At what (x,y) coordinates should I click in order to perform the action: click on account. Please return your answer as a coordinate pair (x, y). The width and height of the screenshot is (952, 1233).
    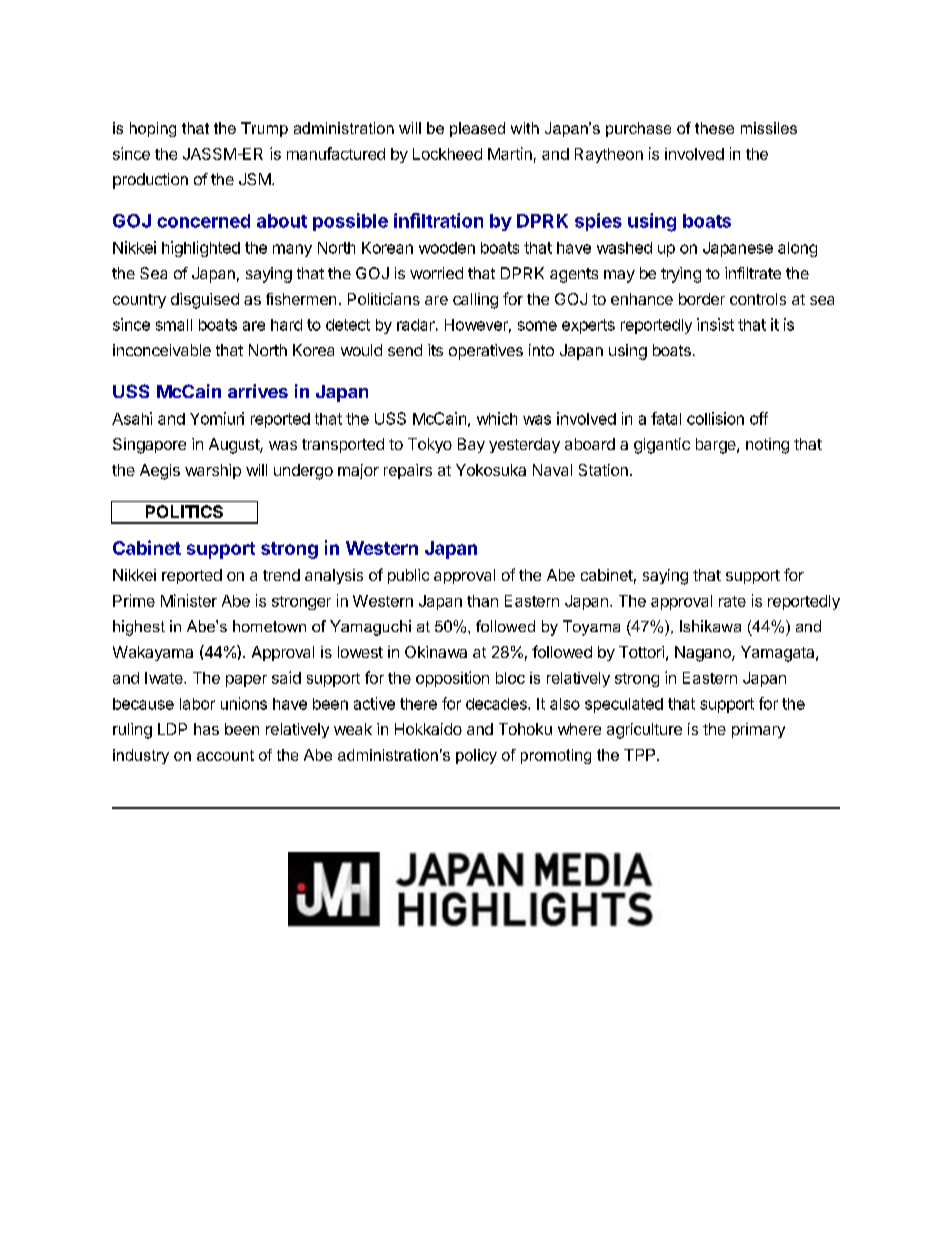
    Looking at the image, I should click on (225, 755).
